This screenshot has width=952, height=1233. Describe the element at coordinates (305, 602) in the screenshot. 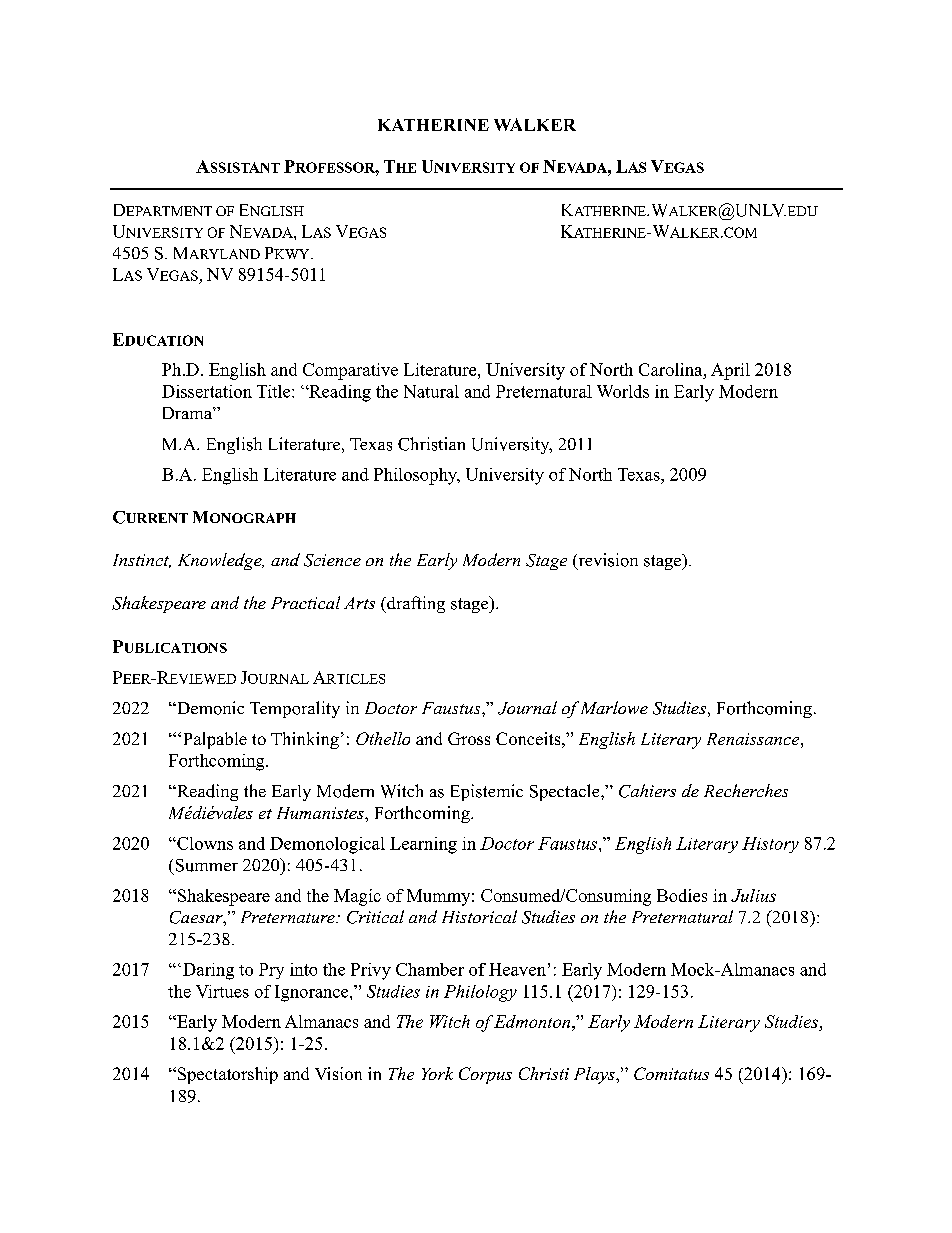

I see `Practical` at that location.
